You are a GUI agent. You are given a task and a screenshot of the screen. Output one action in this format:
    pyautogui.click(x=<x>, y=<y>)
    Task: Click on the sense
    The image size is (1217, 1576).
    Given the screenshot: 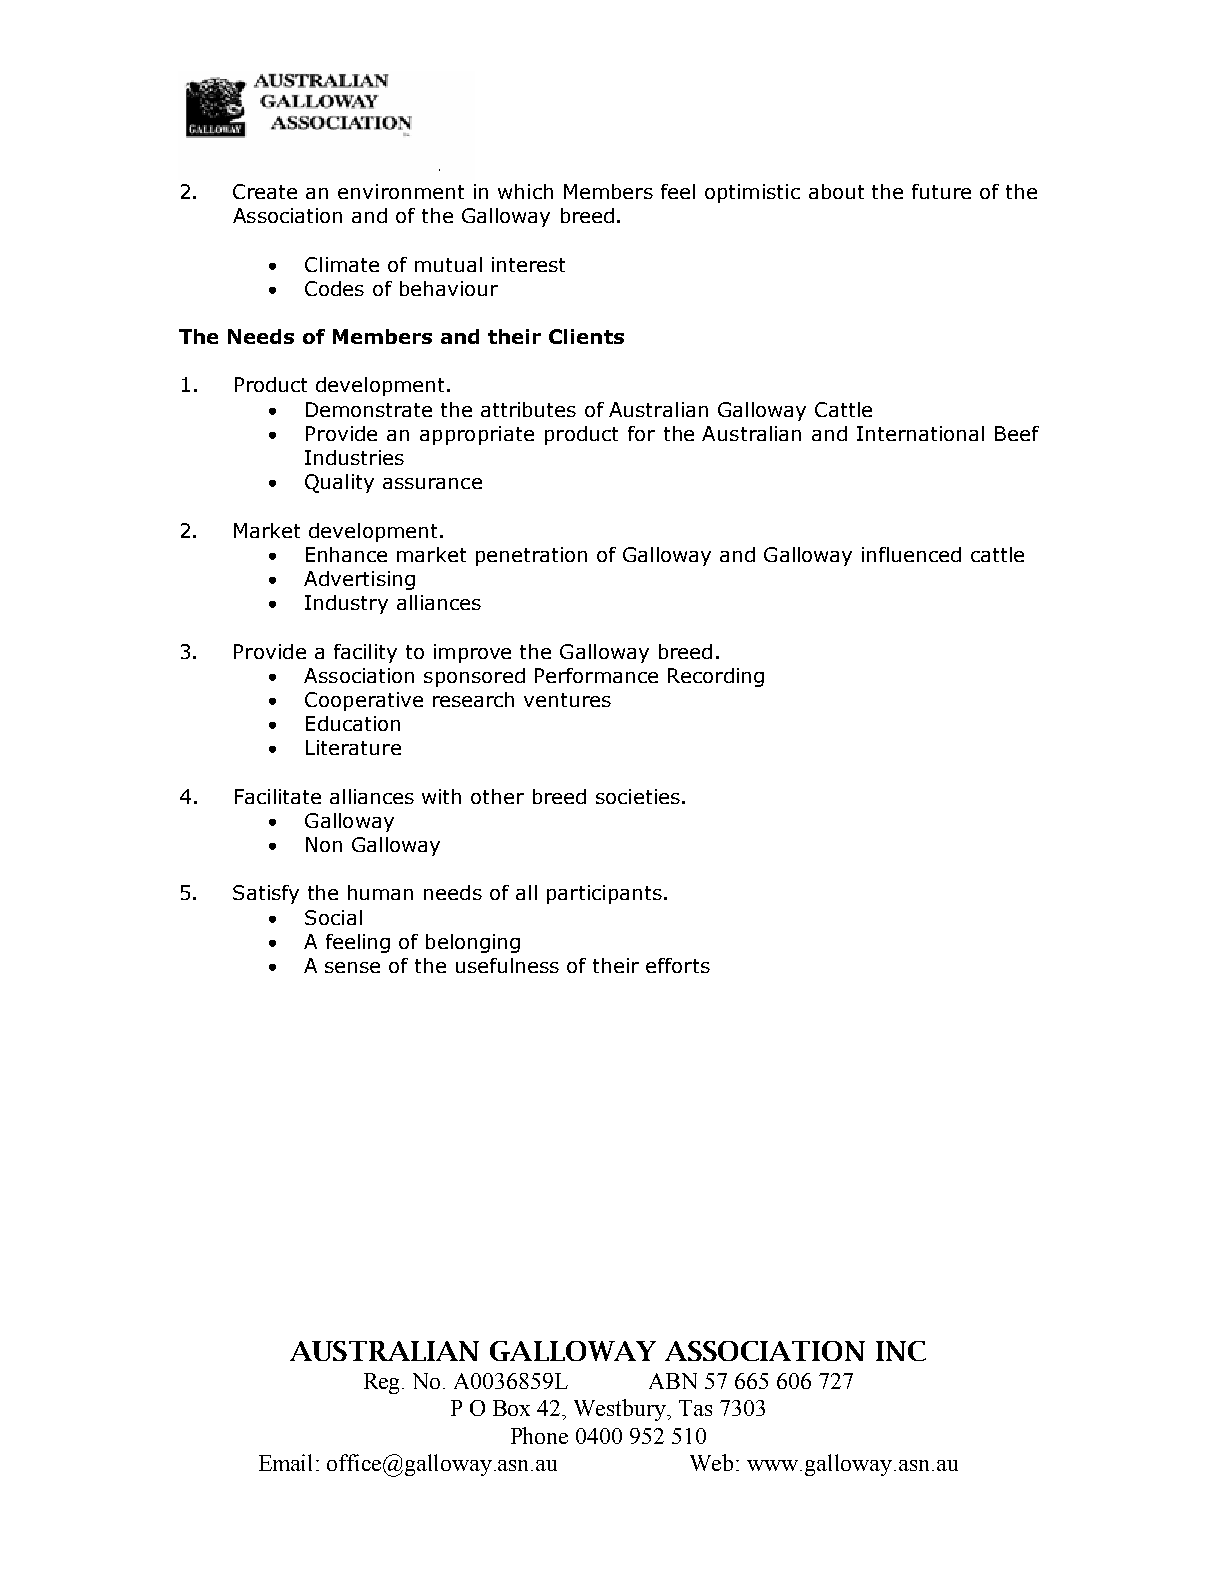 What is the action you would take?
    pyautogui.click(x=352, y=967)
